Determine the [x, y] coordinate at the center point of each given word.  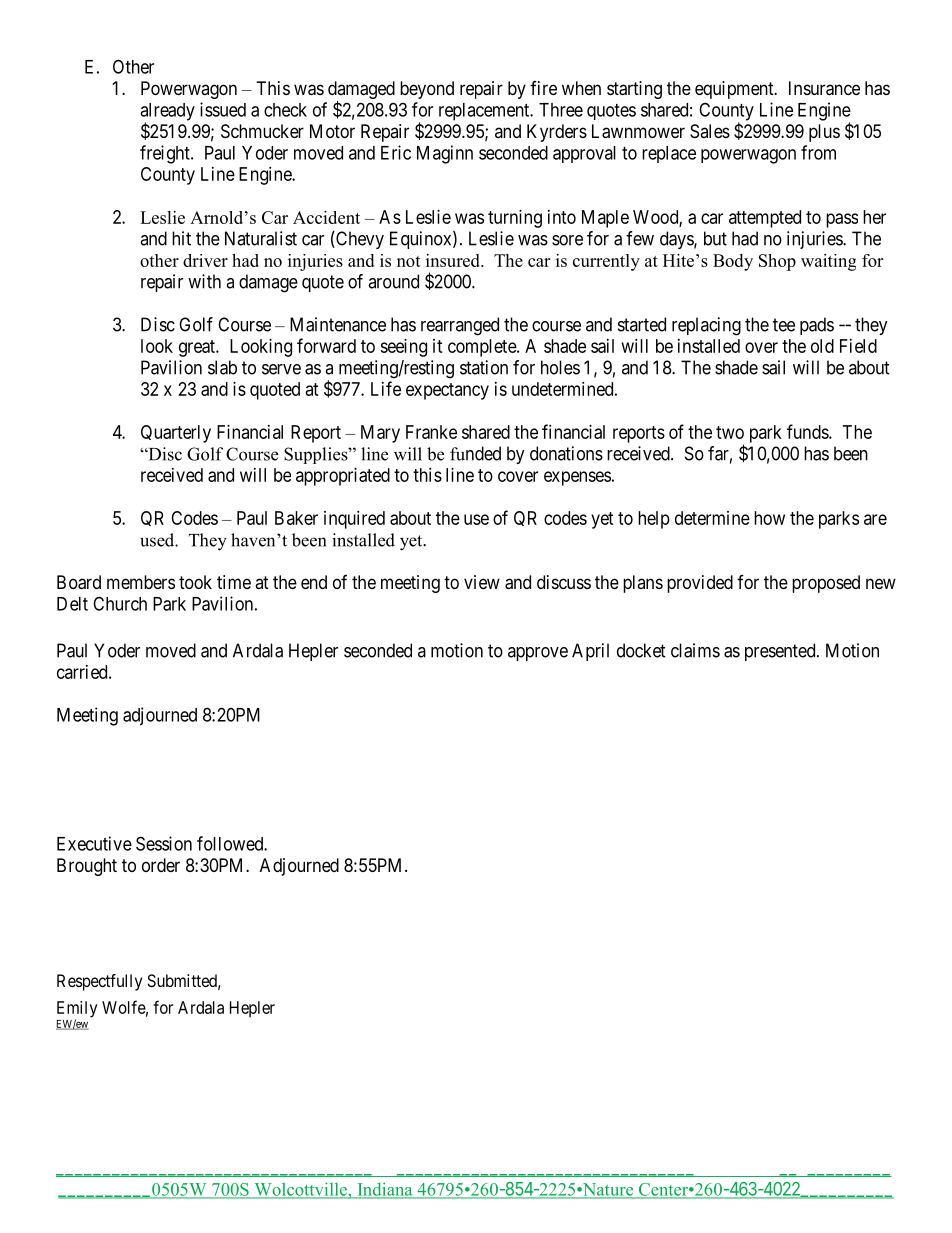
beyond [427, 90]
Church [120, 603]
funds [808, 431]
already [167, 113]
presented [781, 652]
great [198, 348]
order [161, 865]
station [484, 367]
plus [824, 133]
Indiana [385, 1190]
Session [164, 843]
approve [538, 654]
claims [695, 650]
